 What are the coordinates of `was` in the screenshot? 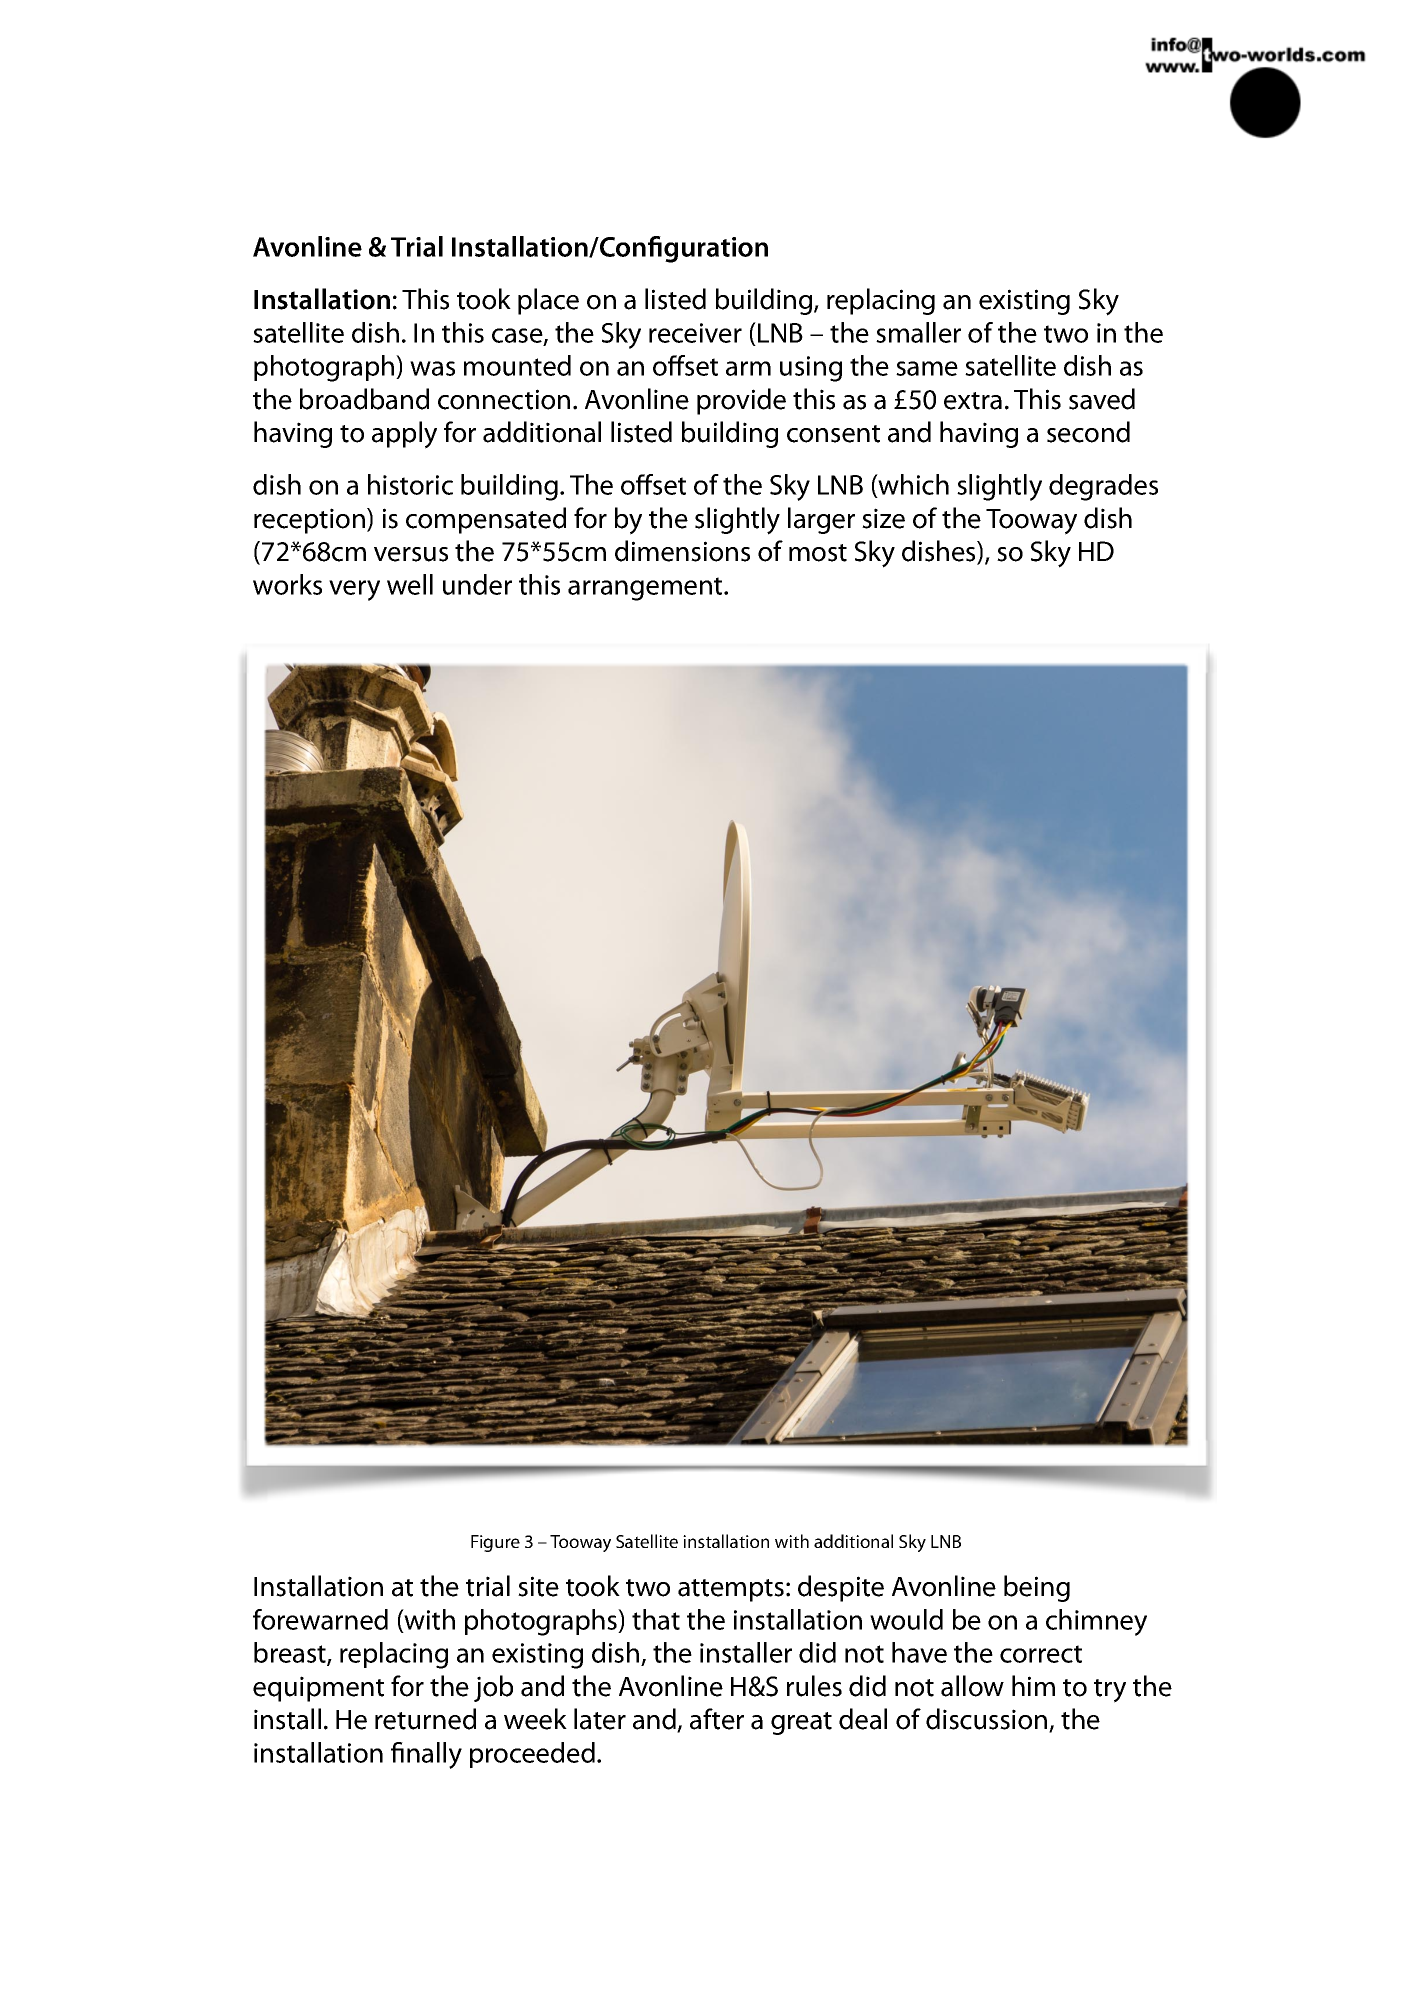 It's located at (432, 368).
